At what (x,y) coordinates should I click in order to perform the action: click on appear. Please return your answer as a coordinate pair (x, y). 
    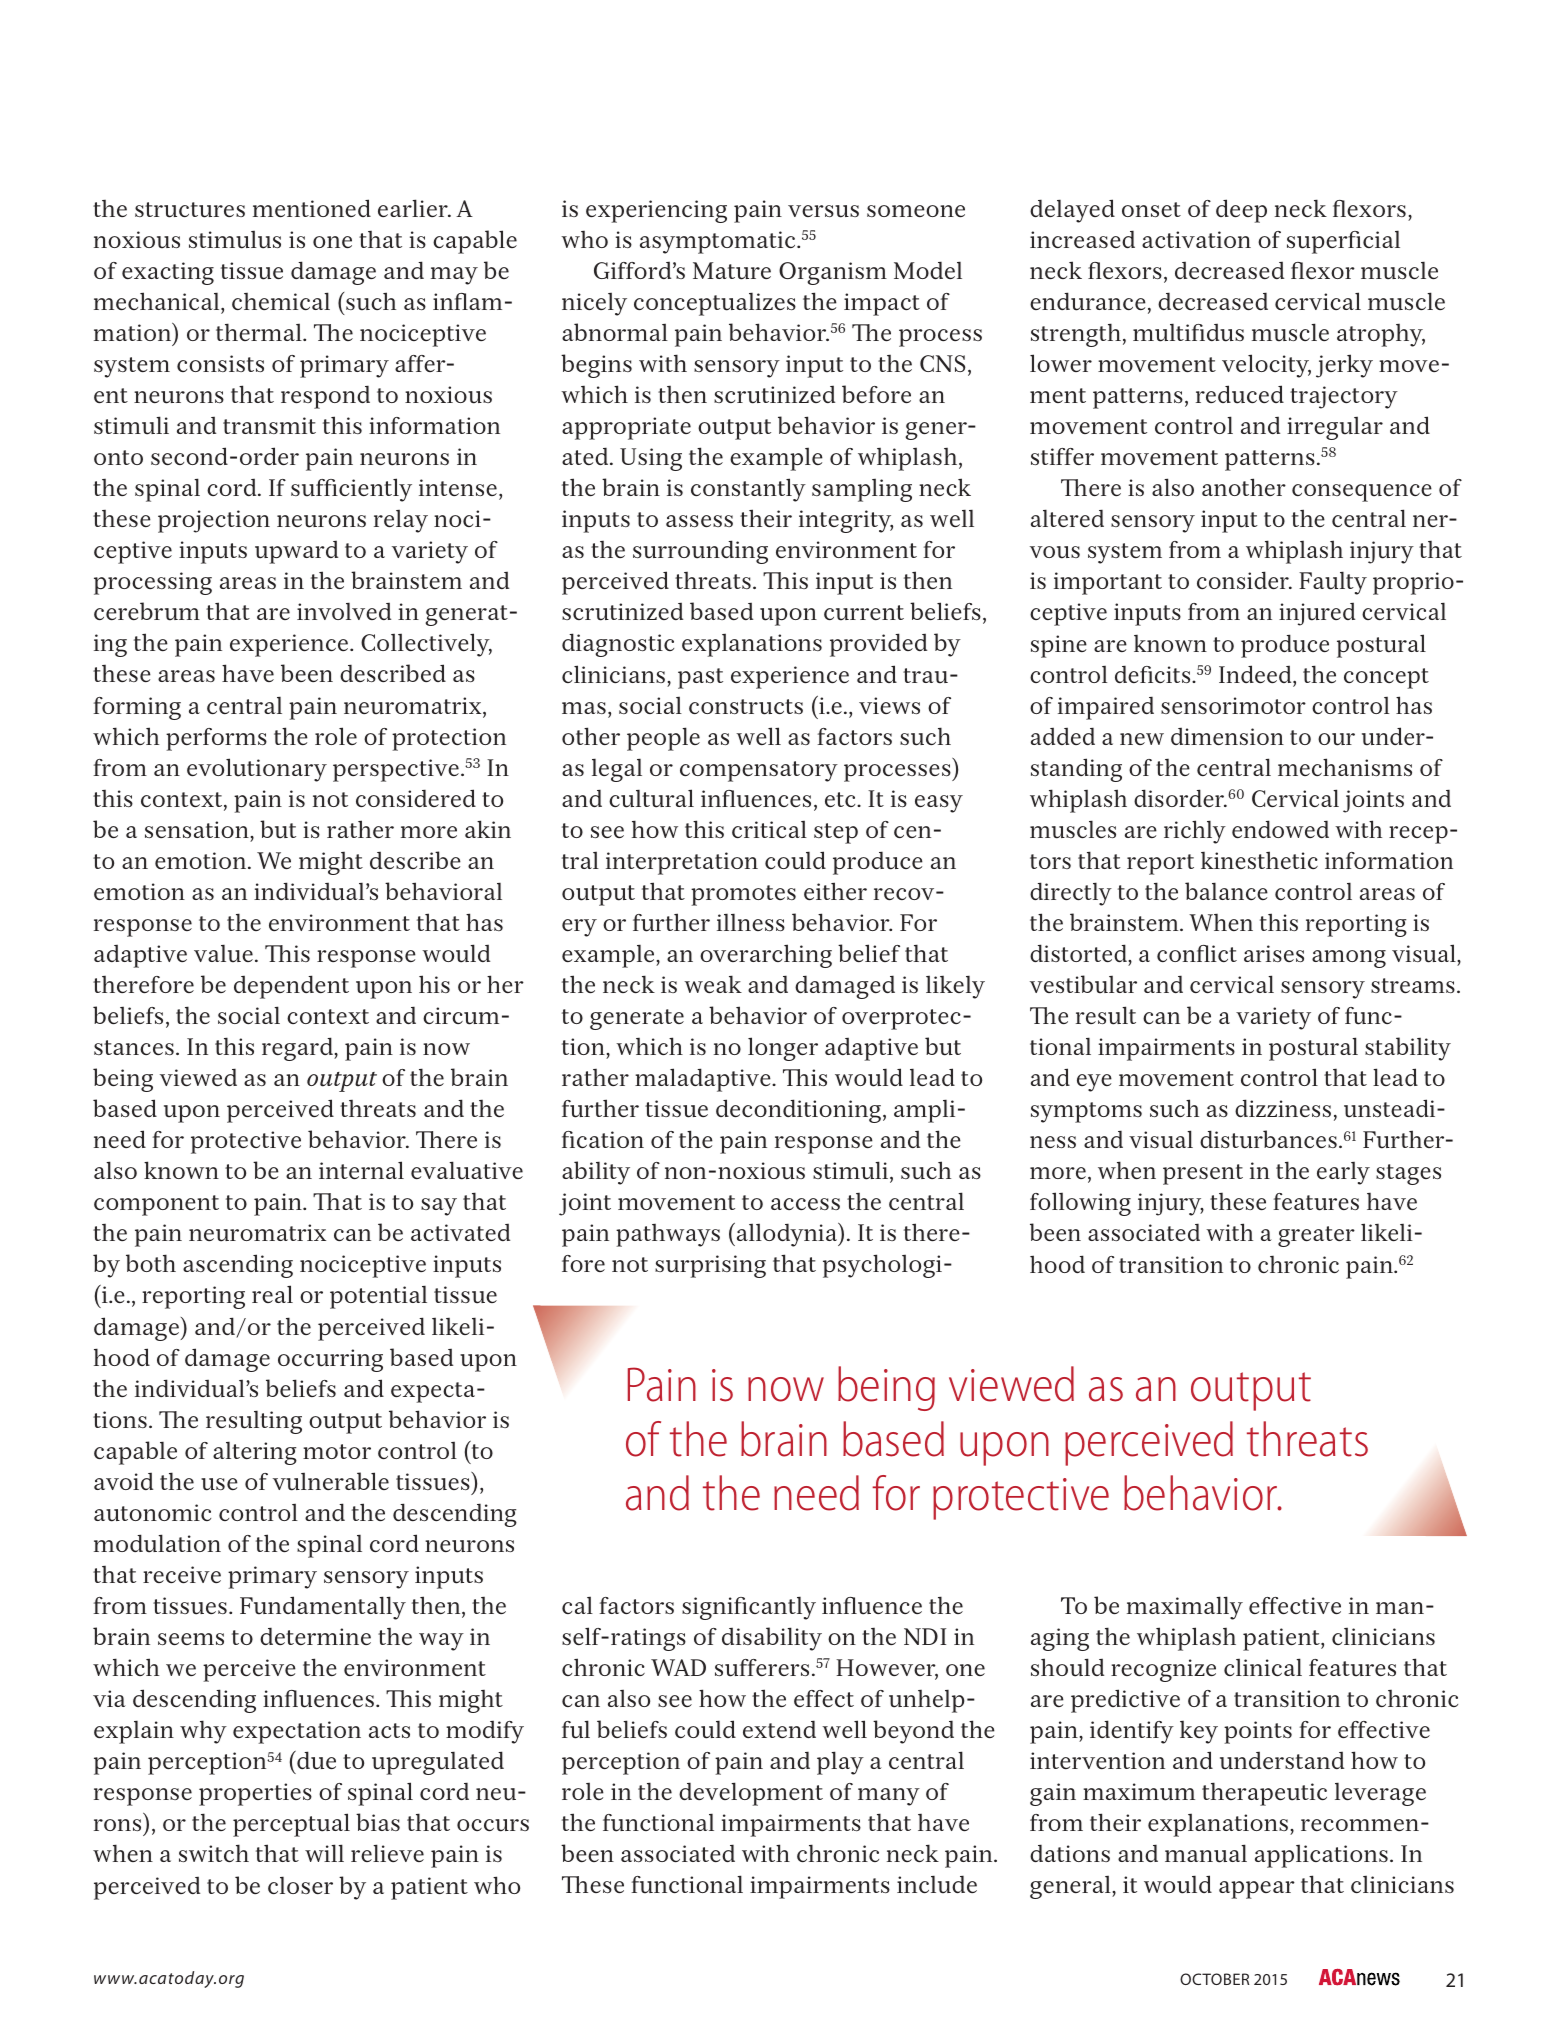
    Looking at the image, I should click on (1257, 1890).
